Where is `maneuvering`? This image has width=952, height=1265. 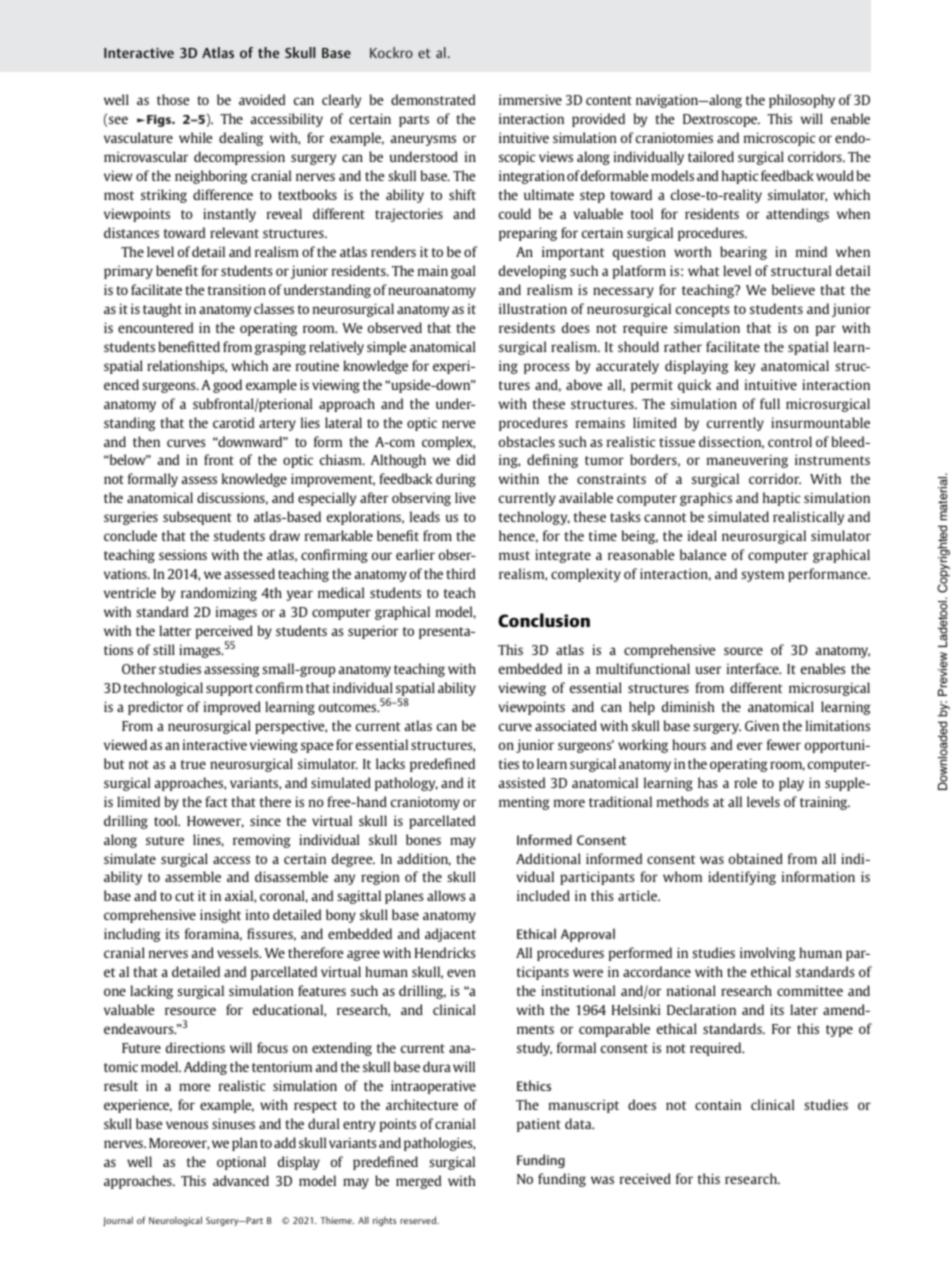
maneuvering is located at coordinates (747, 461).
